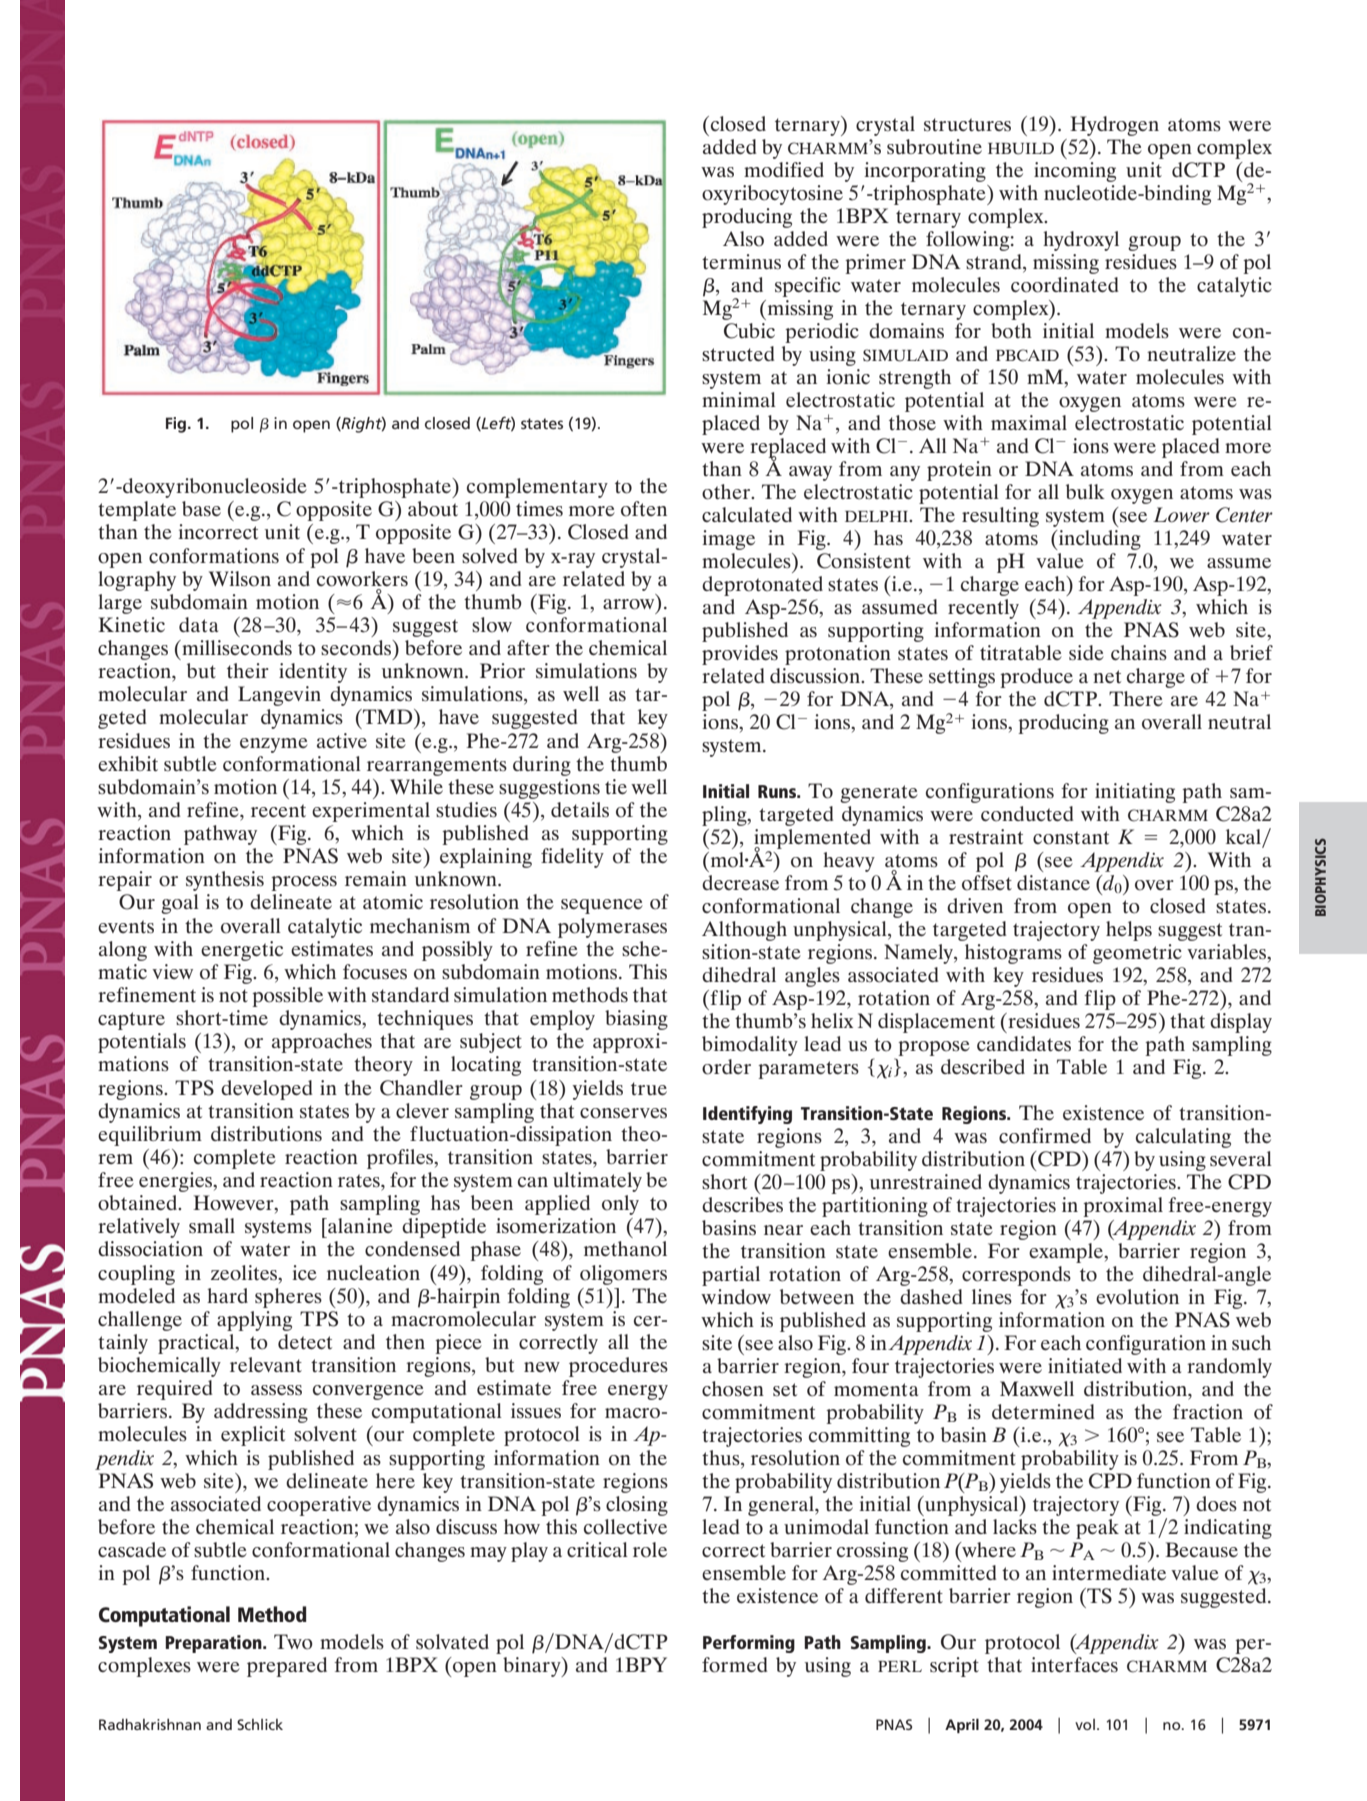  Describe the element at coordinates (784, 170) in the screenshot. I see `modified` at that location.
